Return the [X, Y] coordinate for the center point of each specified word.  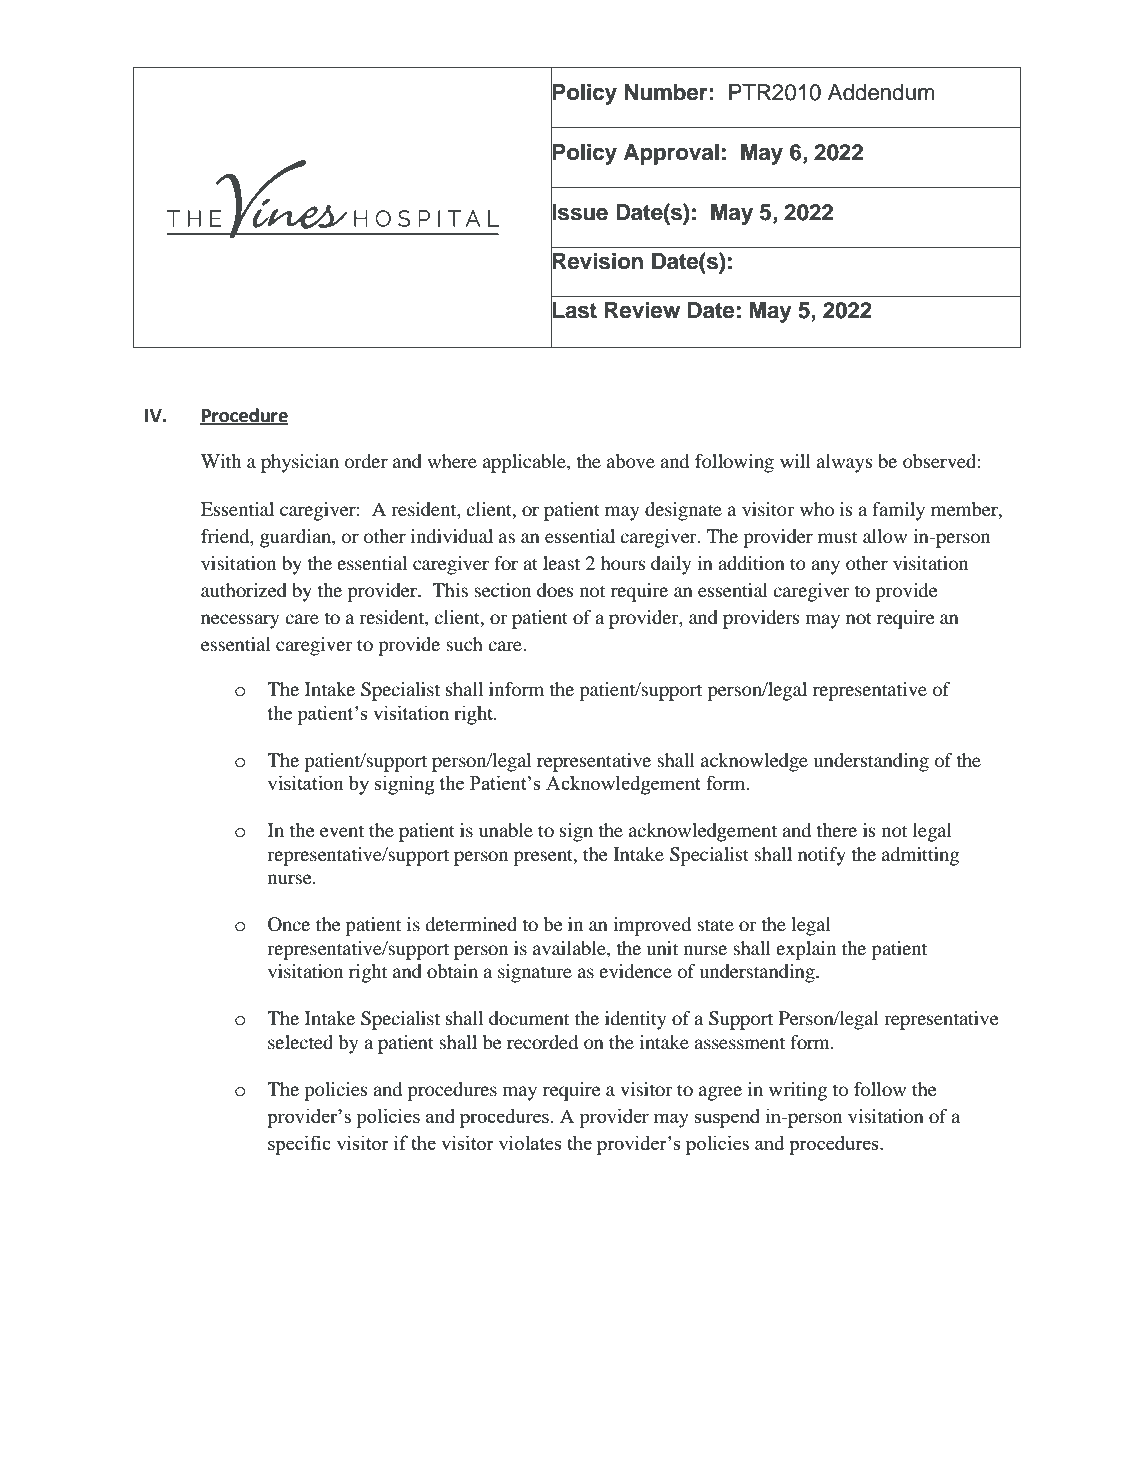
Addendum [881, 92]
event [342, 831]
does [555, 590]
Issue [579, 212]
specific [299, 1145]
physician [300, 463]
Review [642, 310]
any [825, 567]
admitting [920, 856]
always [845, 463]
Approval [671, 154]
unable [506, 830]
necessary [240, 621]
